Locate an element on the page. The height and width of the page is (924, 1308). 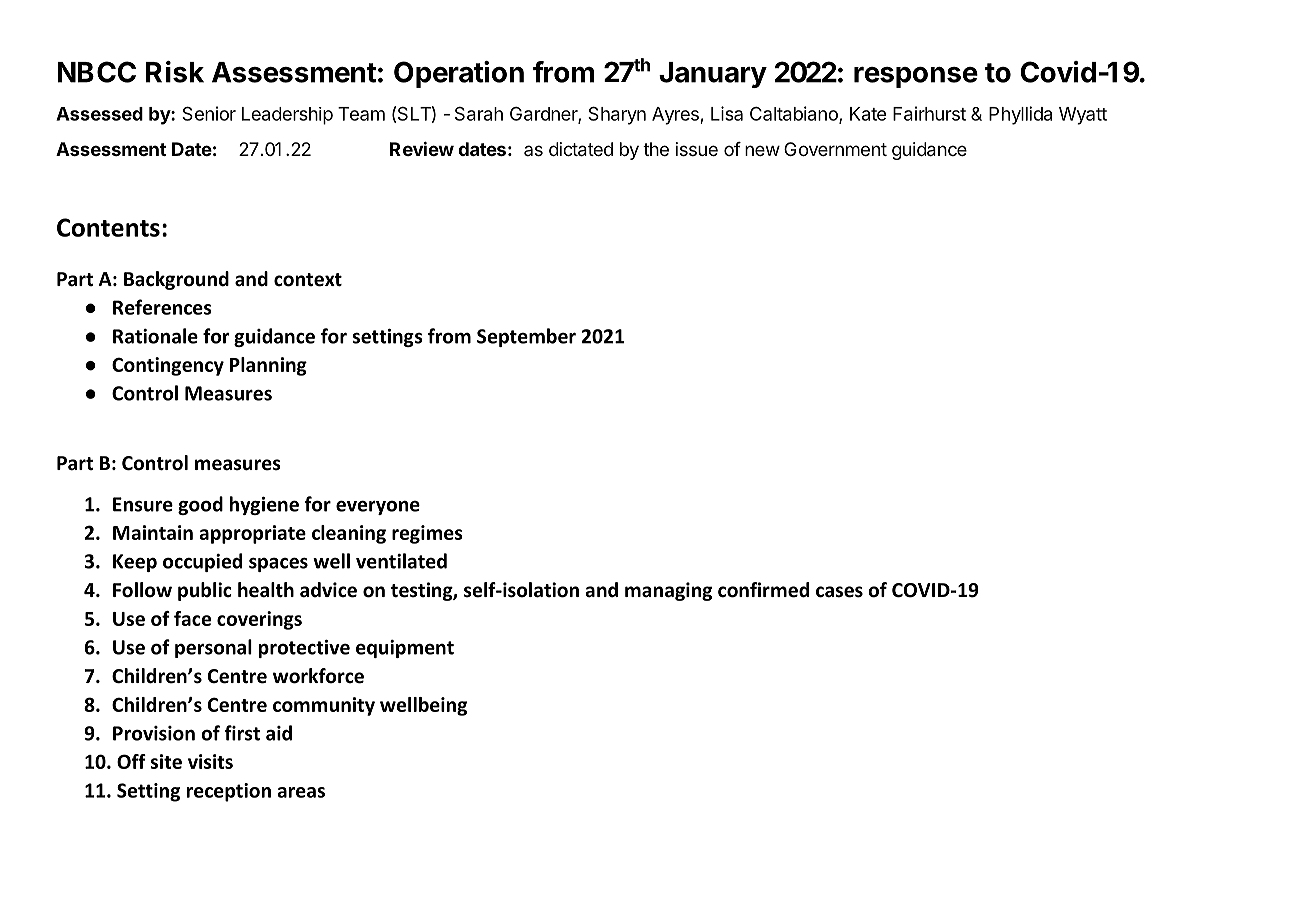
Senior is located at coordinates (209, 113).
